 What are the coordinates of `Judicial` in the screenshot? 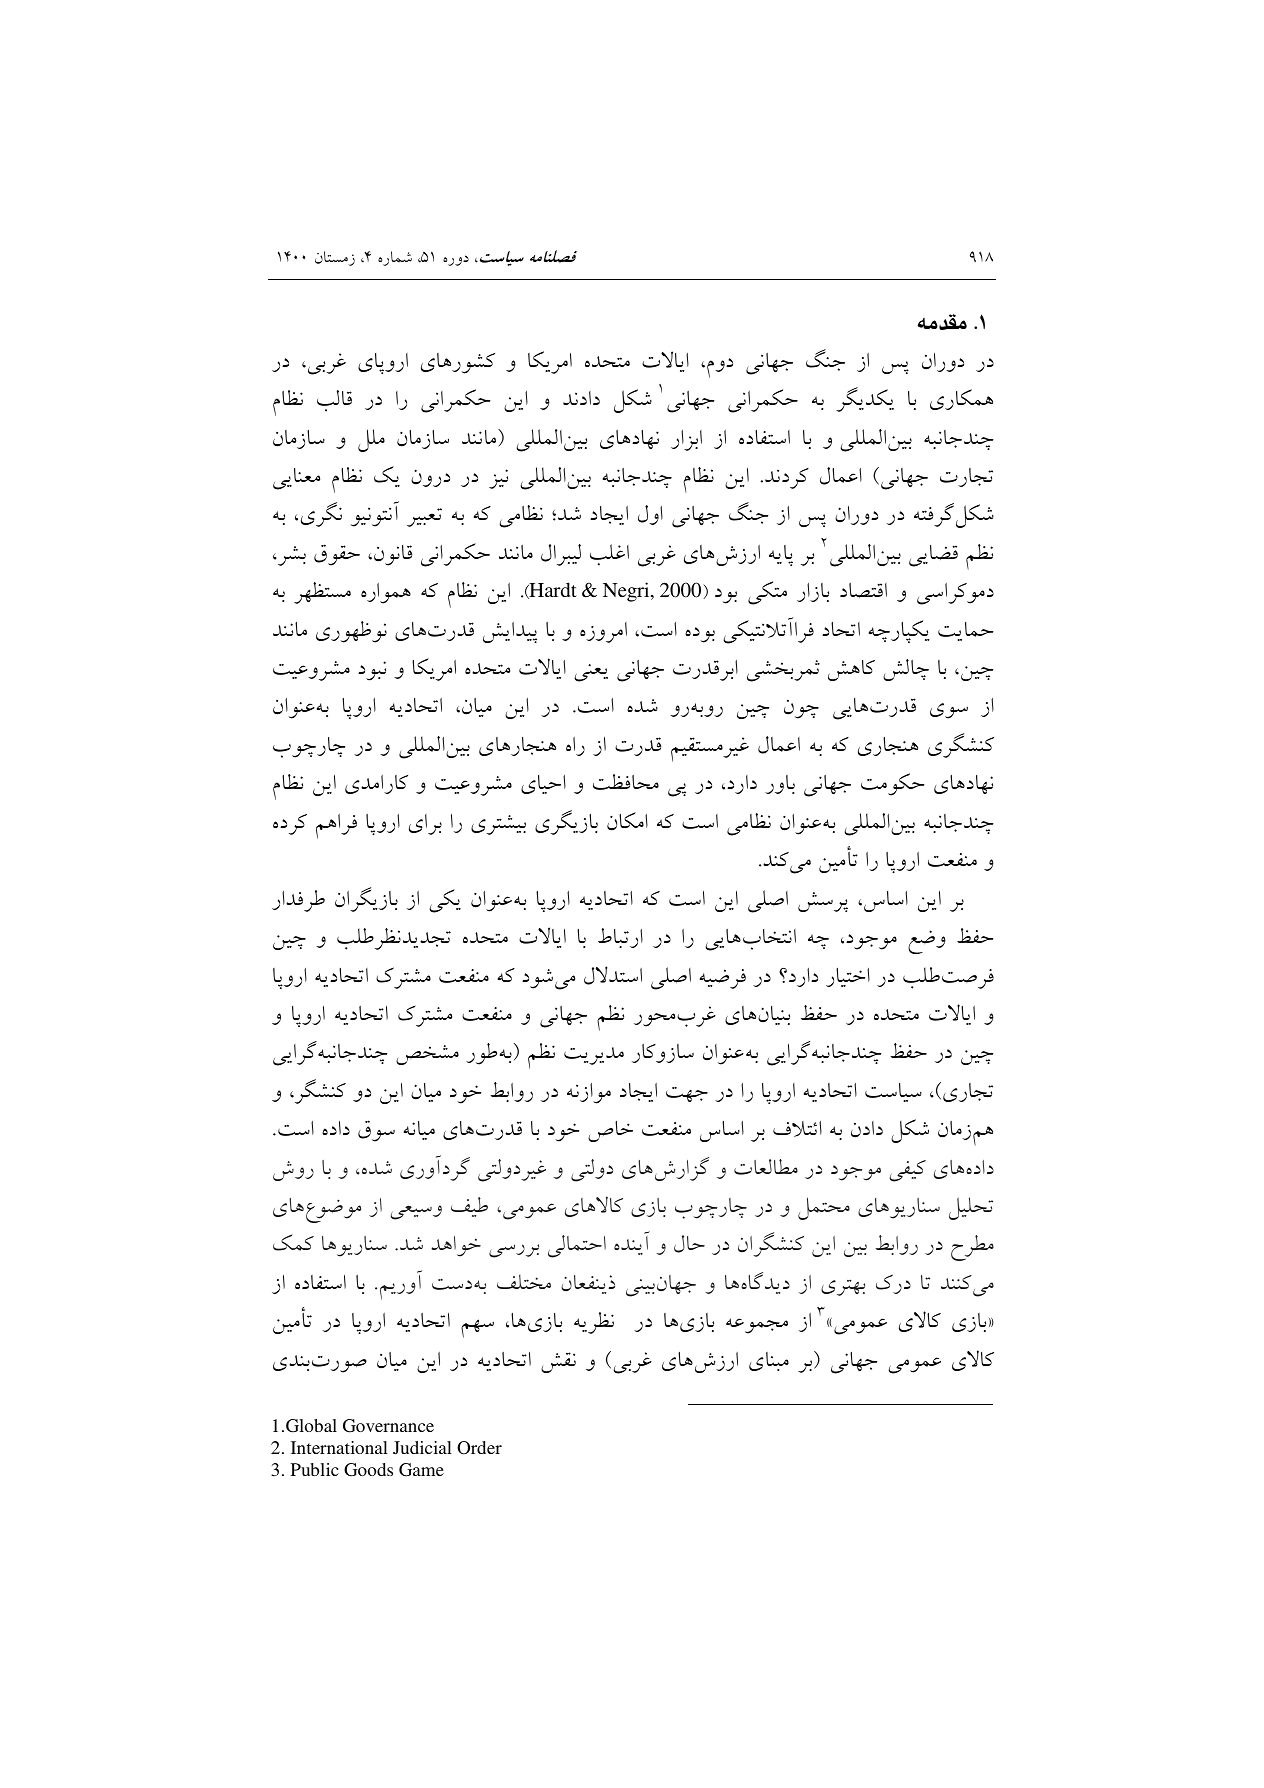 It's located at (422, 1447).
